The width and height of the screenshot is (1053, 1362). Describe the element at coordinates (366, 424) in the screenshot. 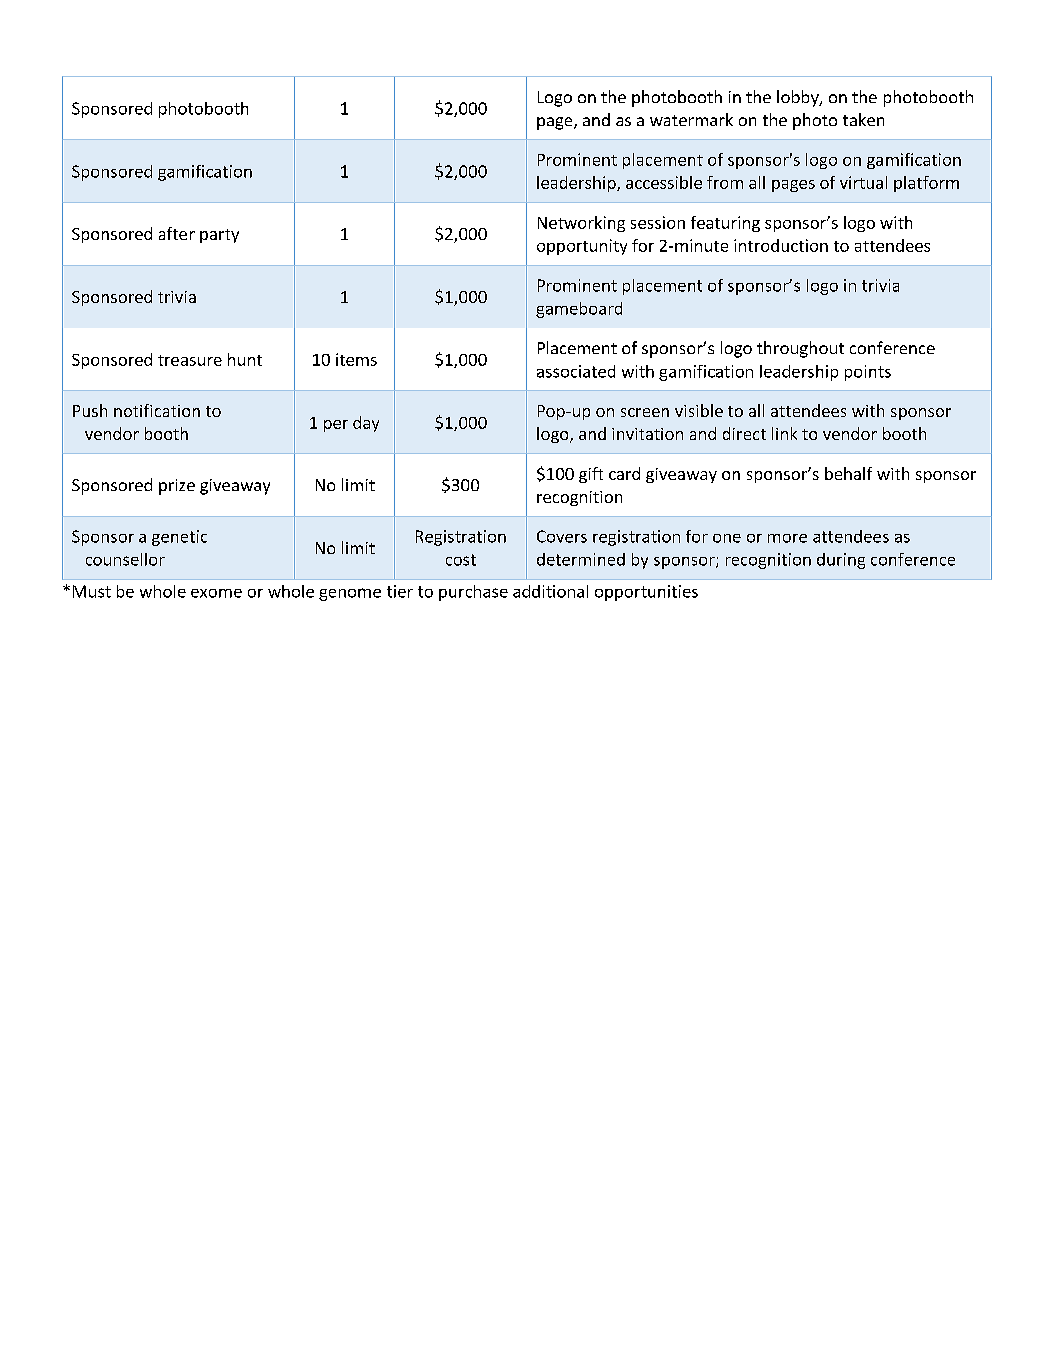

I see `day` at that location.
